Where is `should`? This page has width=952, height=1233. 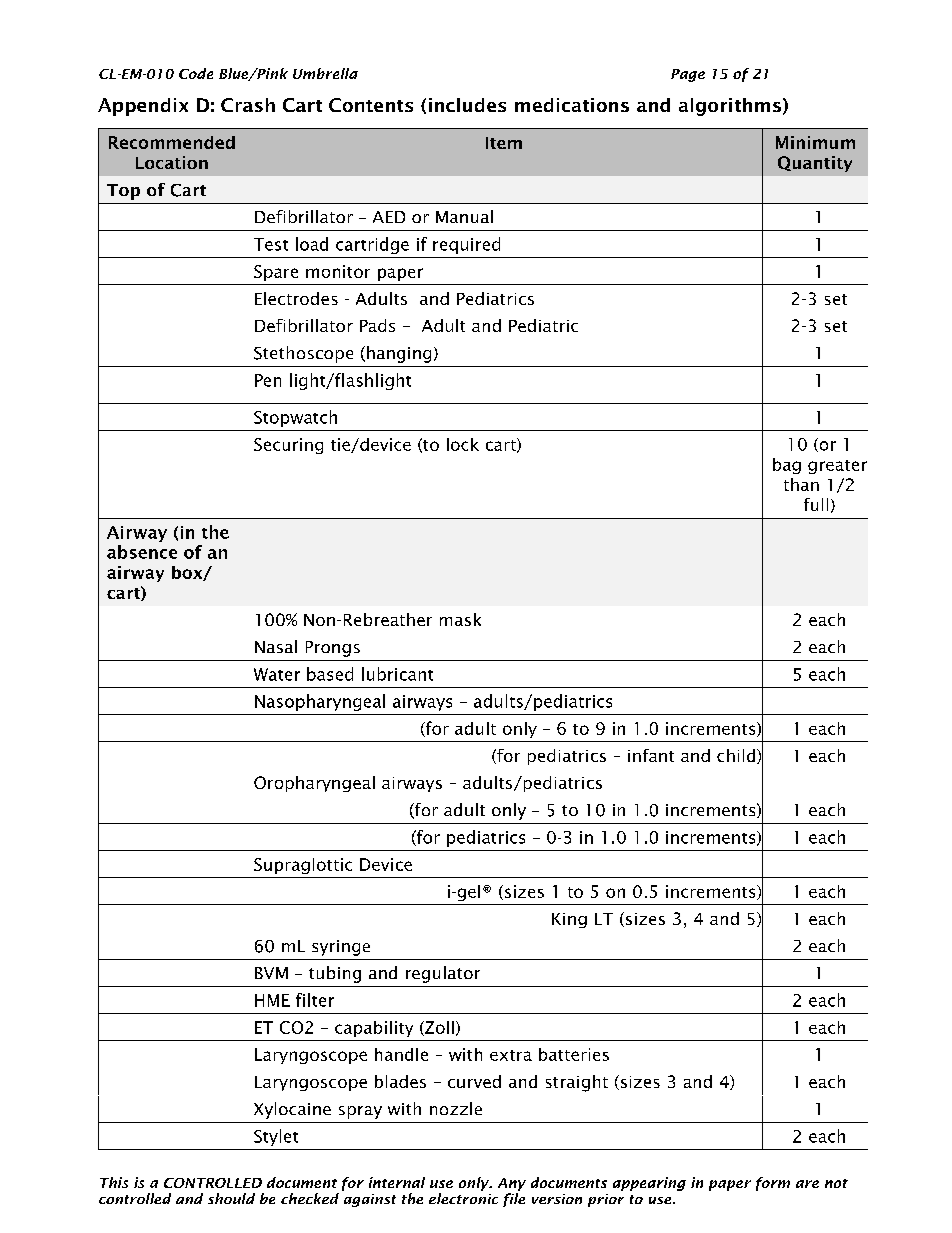
should is located at coordinates (231, 1198).
